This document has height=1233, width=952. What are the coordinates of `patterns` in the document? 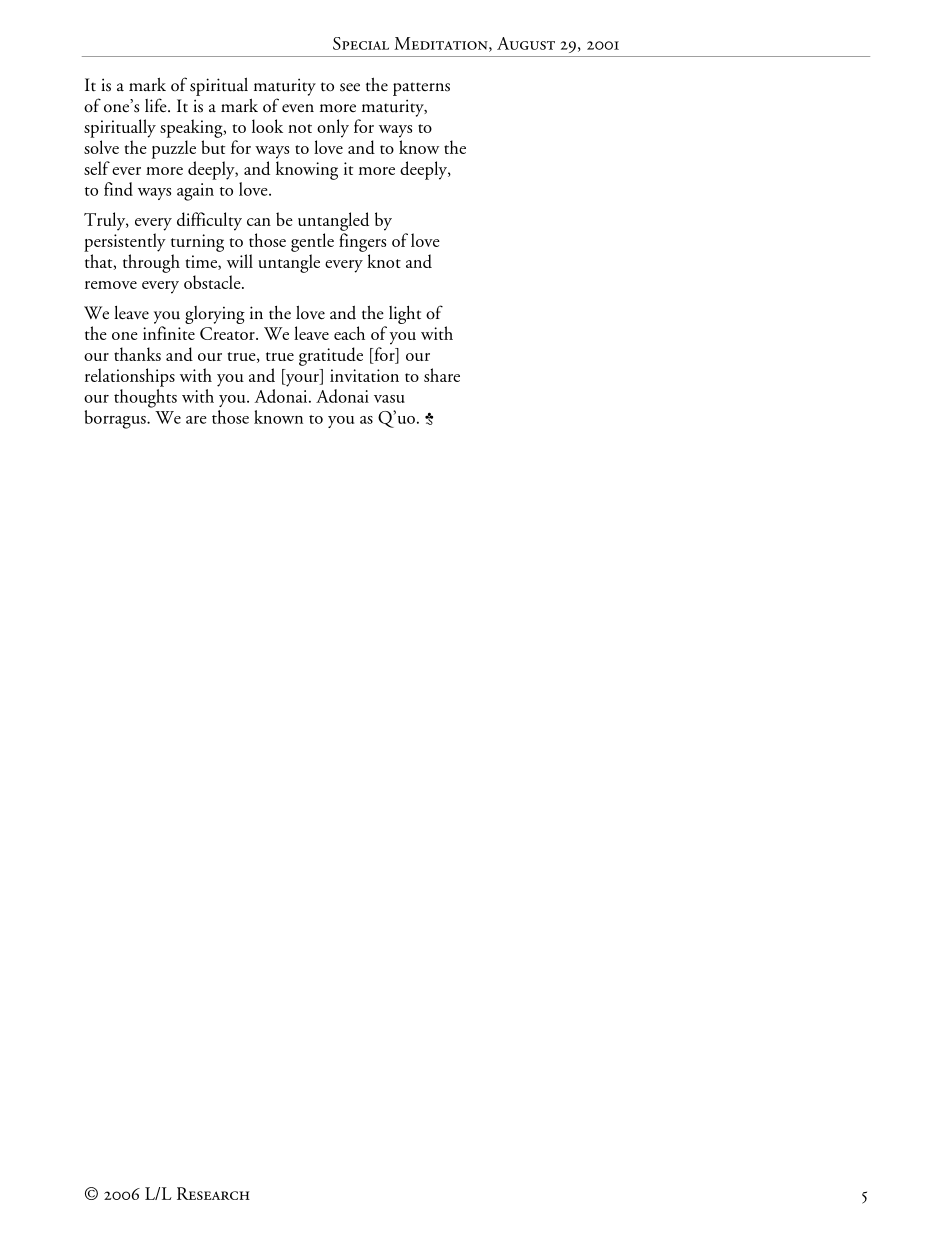 It's located at (421, 89).
